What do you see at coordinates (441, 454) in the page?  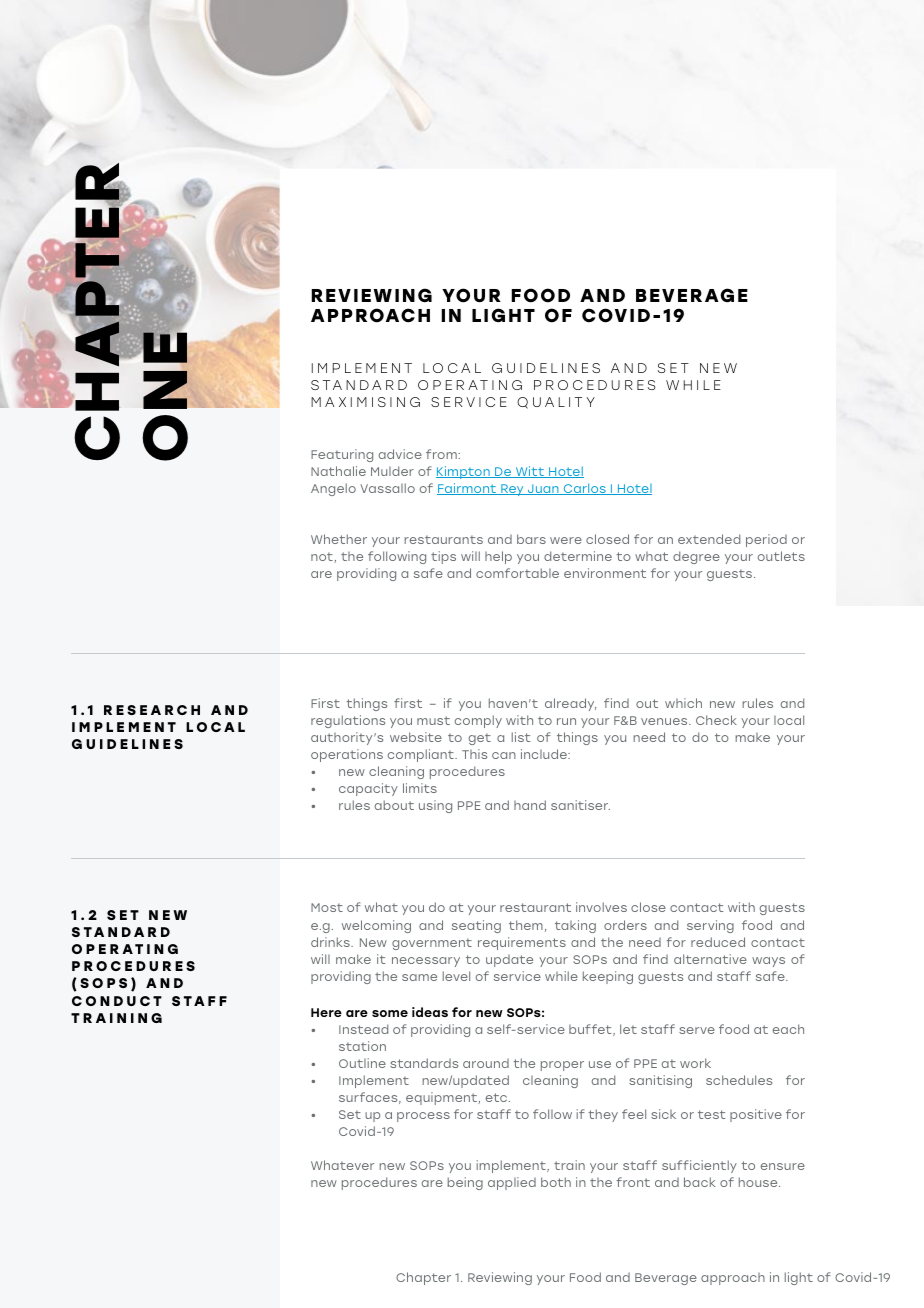 I see `from` at bounding box center [441, 454].
